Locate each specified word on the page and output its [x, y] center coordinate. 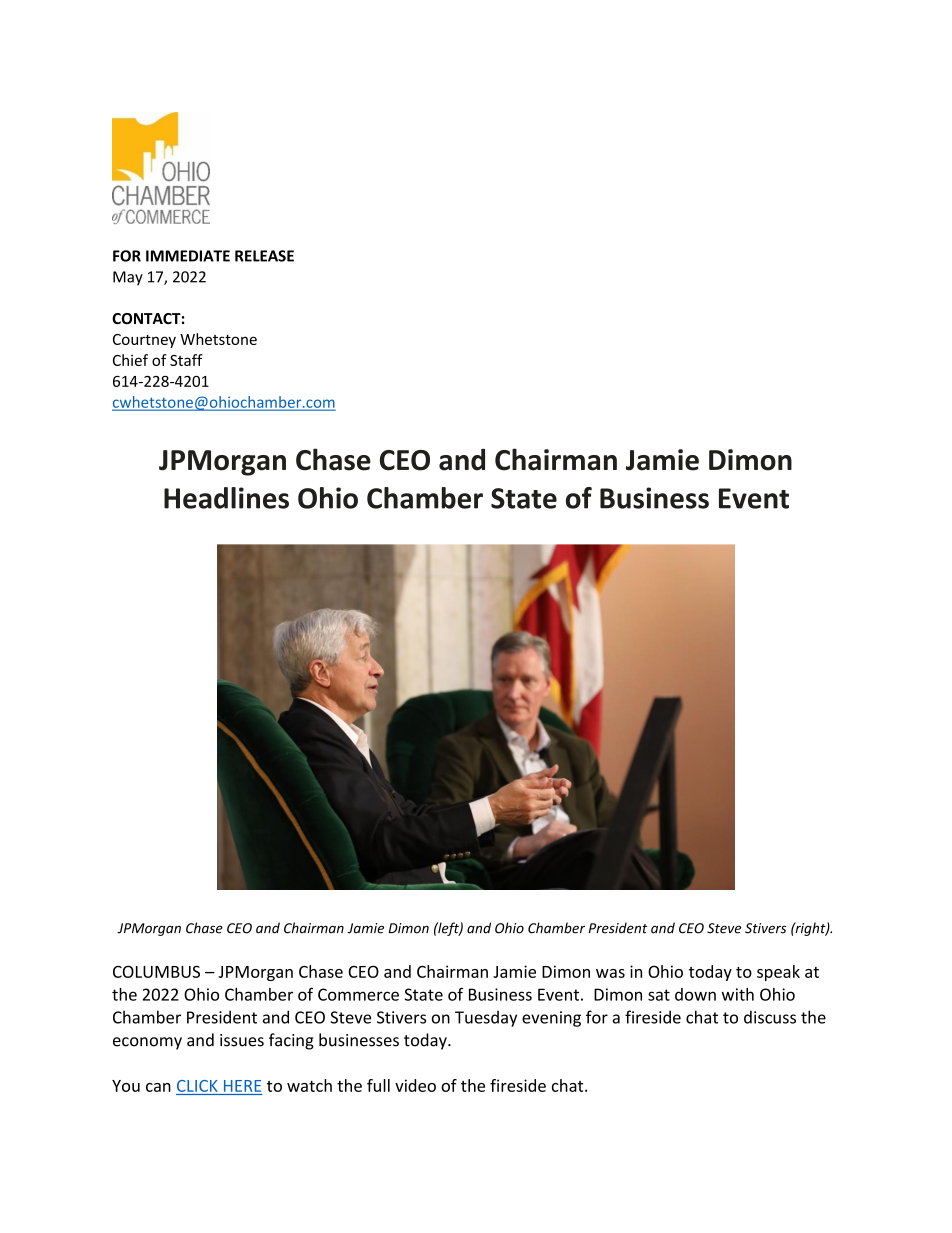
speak [778, 973]
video [415, 1085]
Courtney [144, 341]
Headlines [226, 498]
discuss [770, 1017]
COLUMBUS [156, 971]
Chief [130, 360]
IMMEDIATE [188, 256]
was [610, 973]
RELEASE [264, 256]
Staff [186, 360]
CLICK [197, 1086]
